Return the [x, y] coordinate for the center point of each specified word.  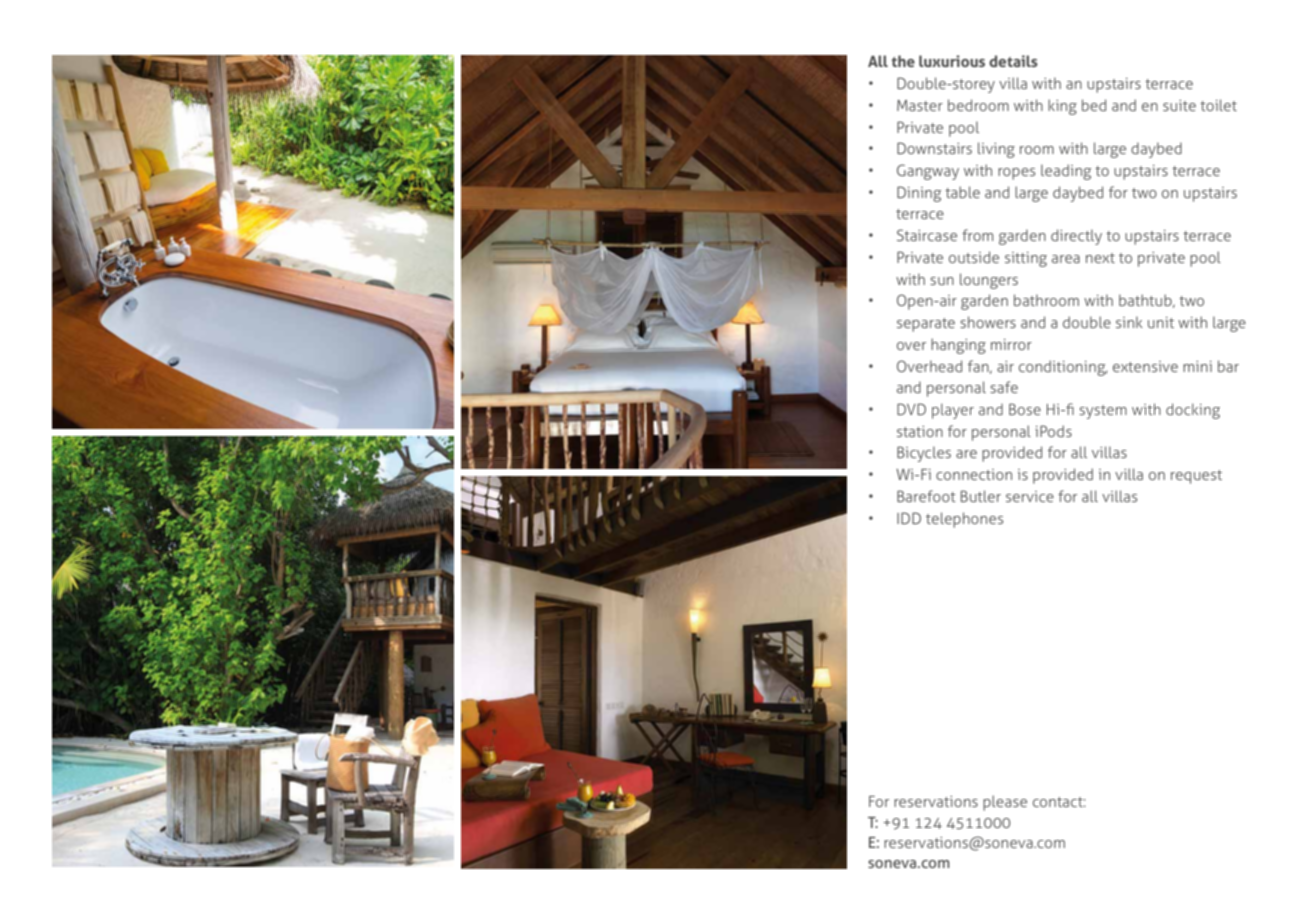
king [1062, 107]
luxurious [952, 61]
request [1196, 477]
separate [926, 325]
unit [1161, 322]
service [1030, 496]
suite [1179, 105]
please [1005, 803]
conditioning [1063, 368]
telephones [964, 520]
